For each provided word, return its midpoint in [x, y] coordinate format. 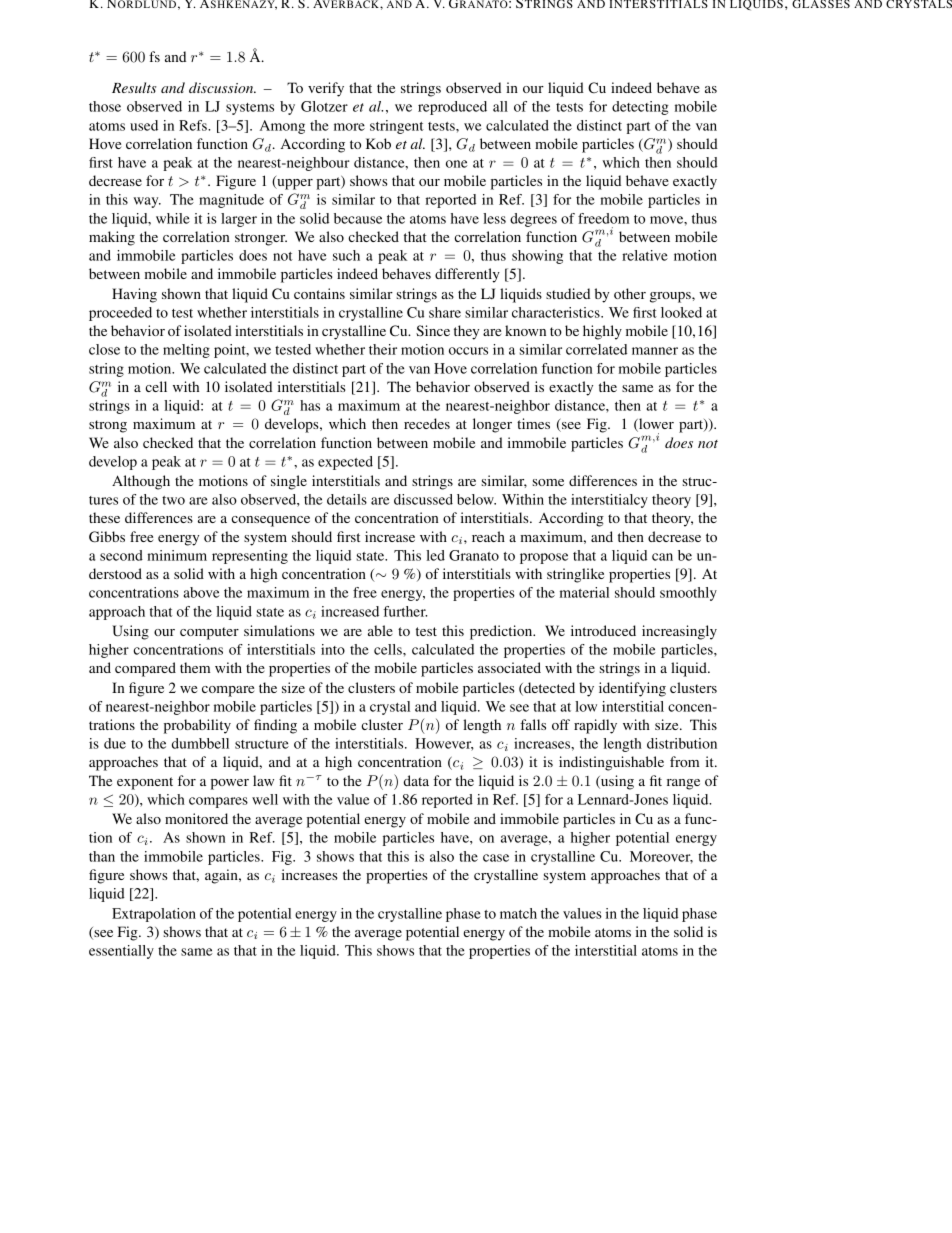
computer [209, 633]
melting [186, 351]
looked [681, 312]
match [518, 913]
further [405, 611]
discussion [222, 87]
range [683, 784]
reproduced [452, 108]
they [466, 332]
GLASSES [821, 4]
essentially [121, 952]
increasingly [679, 632]
